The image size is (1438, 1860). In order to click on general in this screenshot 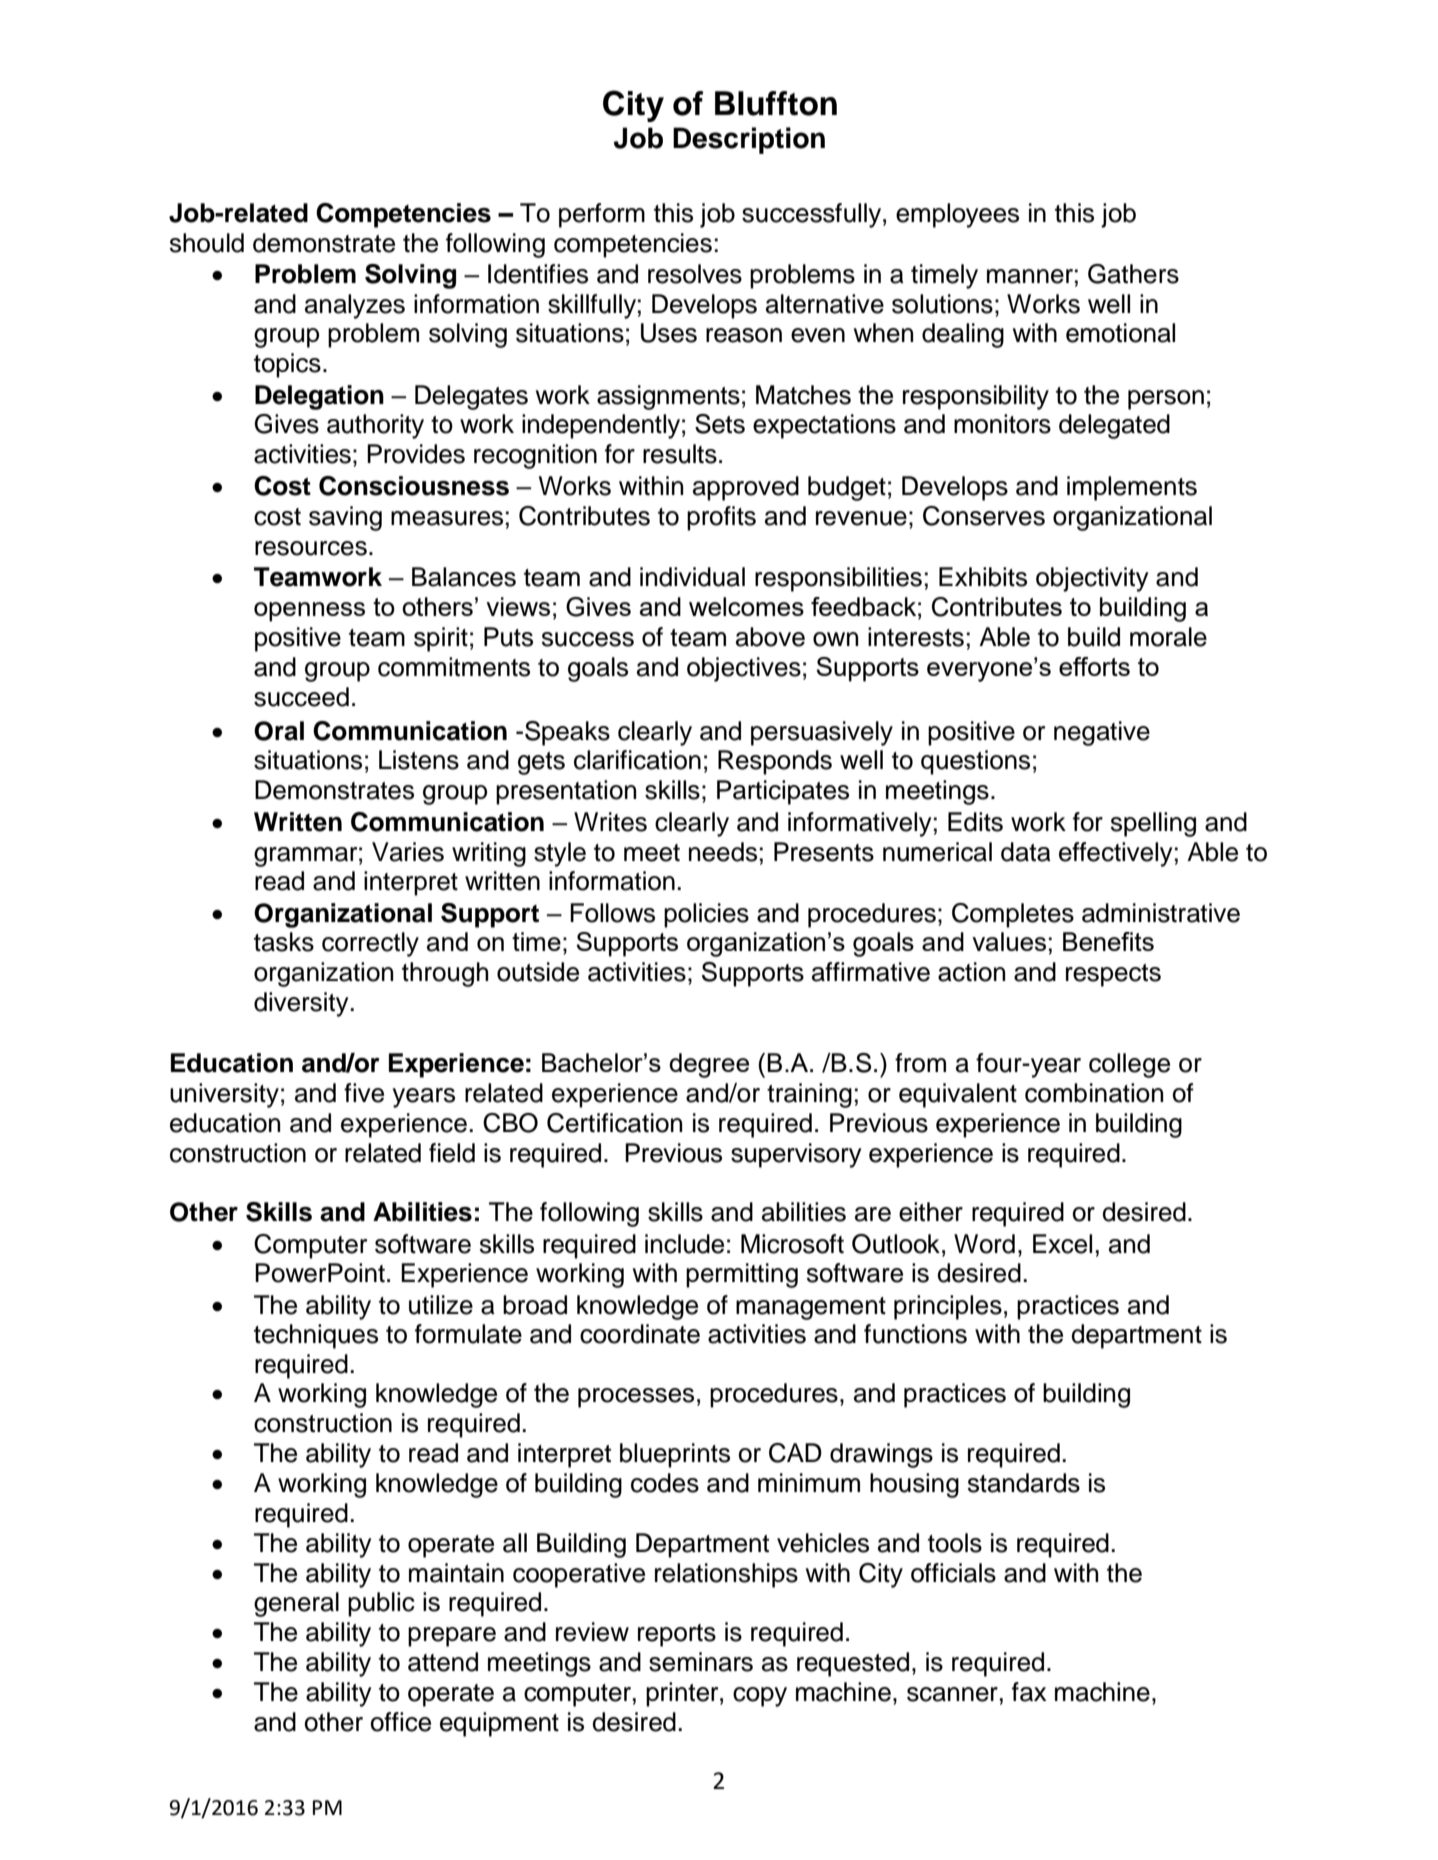, I will do `click(296, 1604)`.
